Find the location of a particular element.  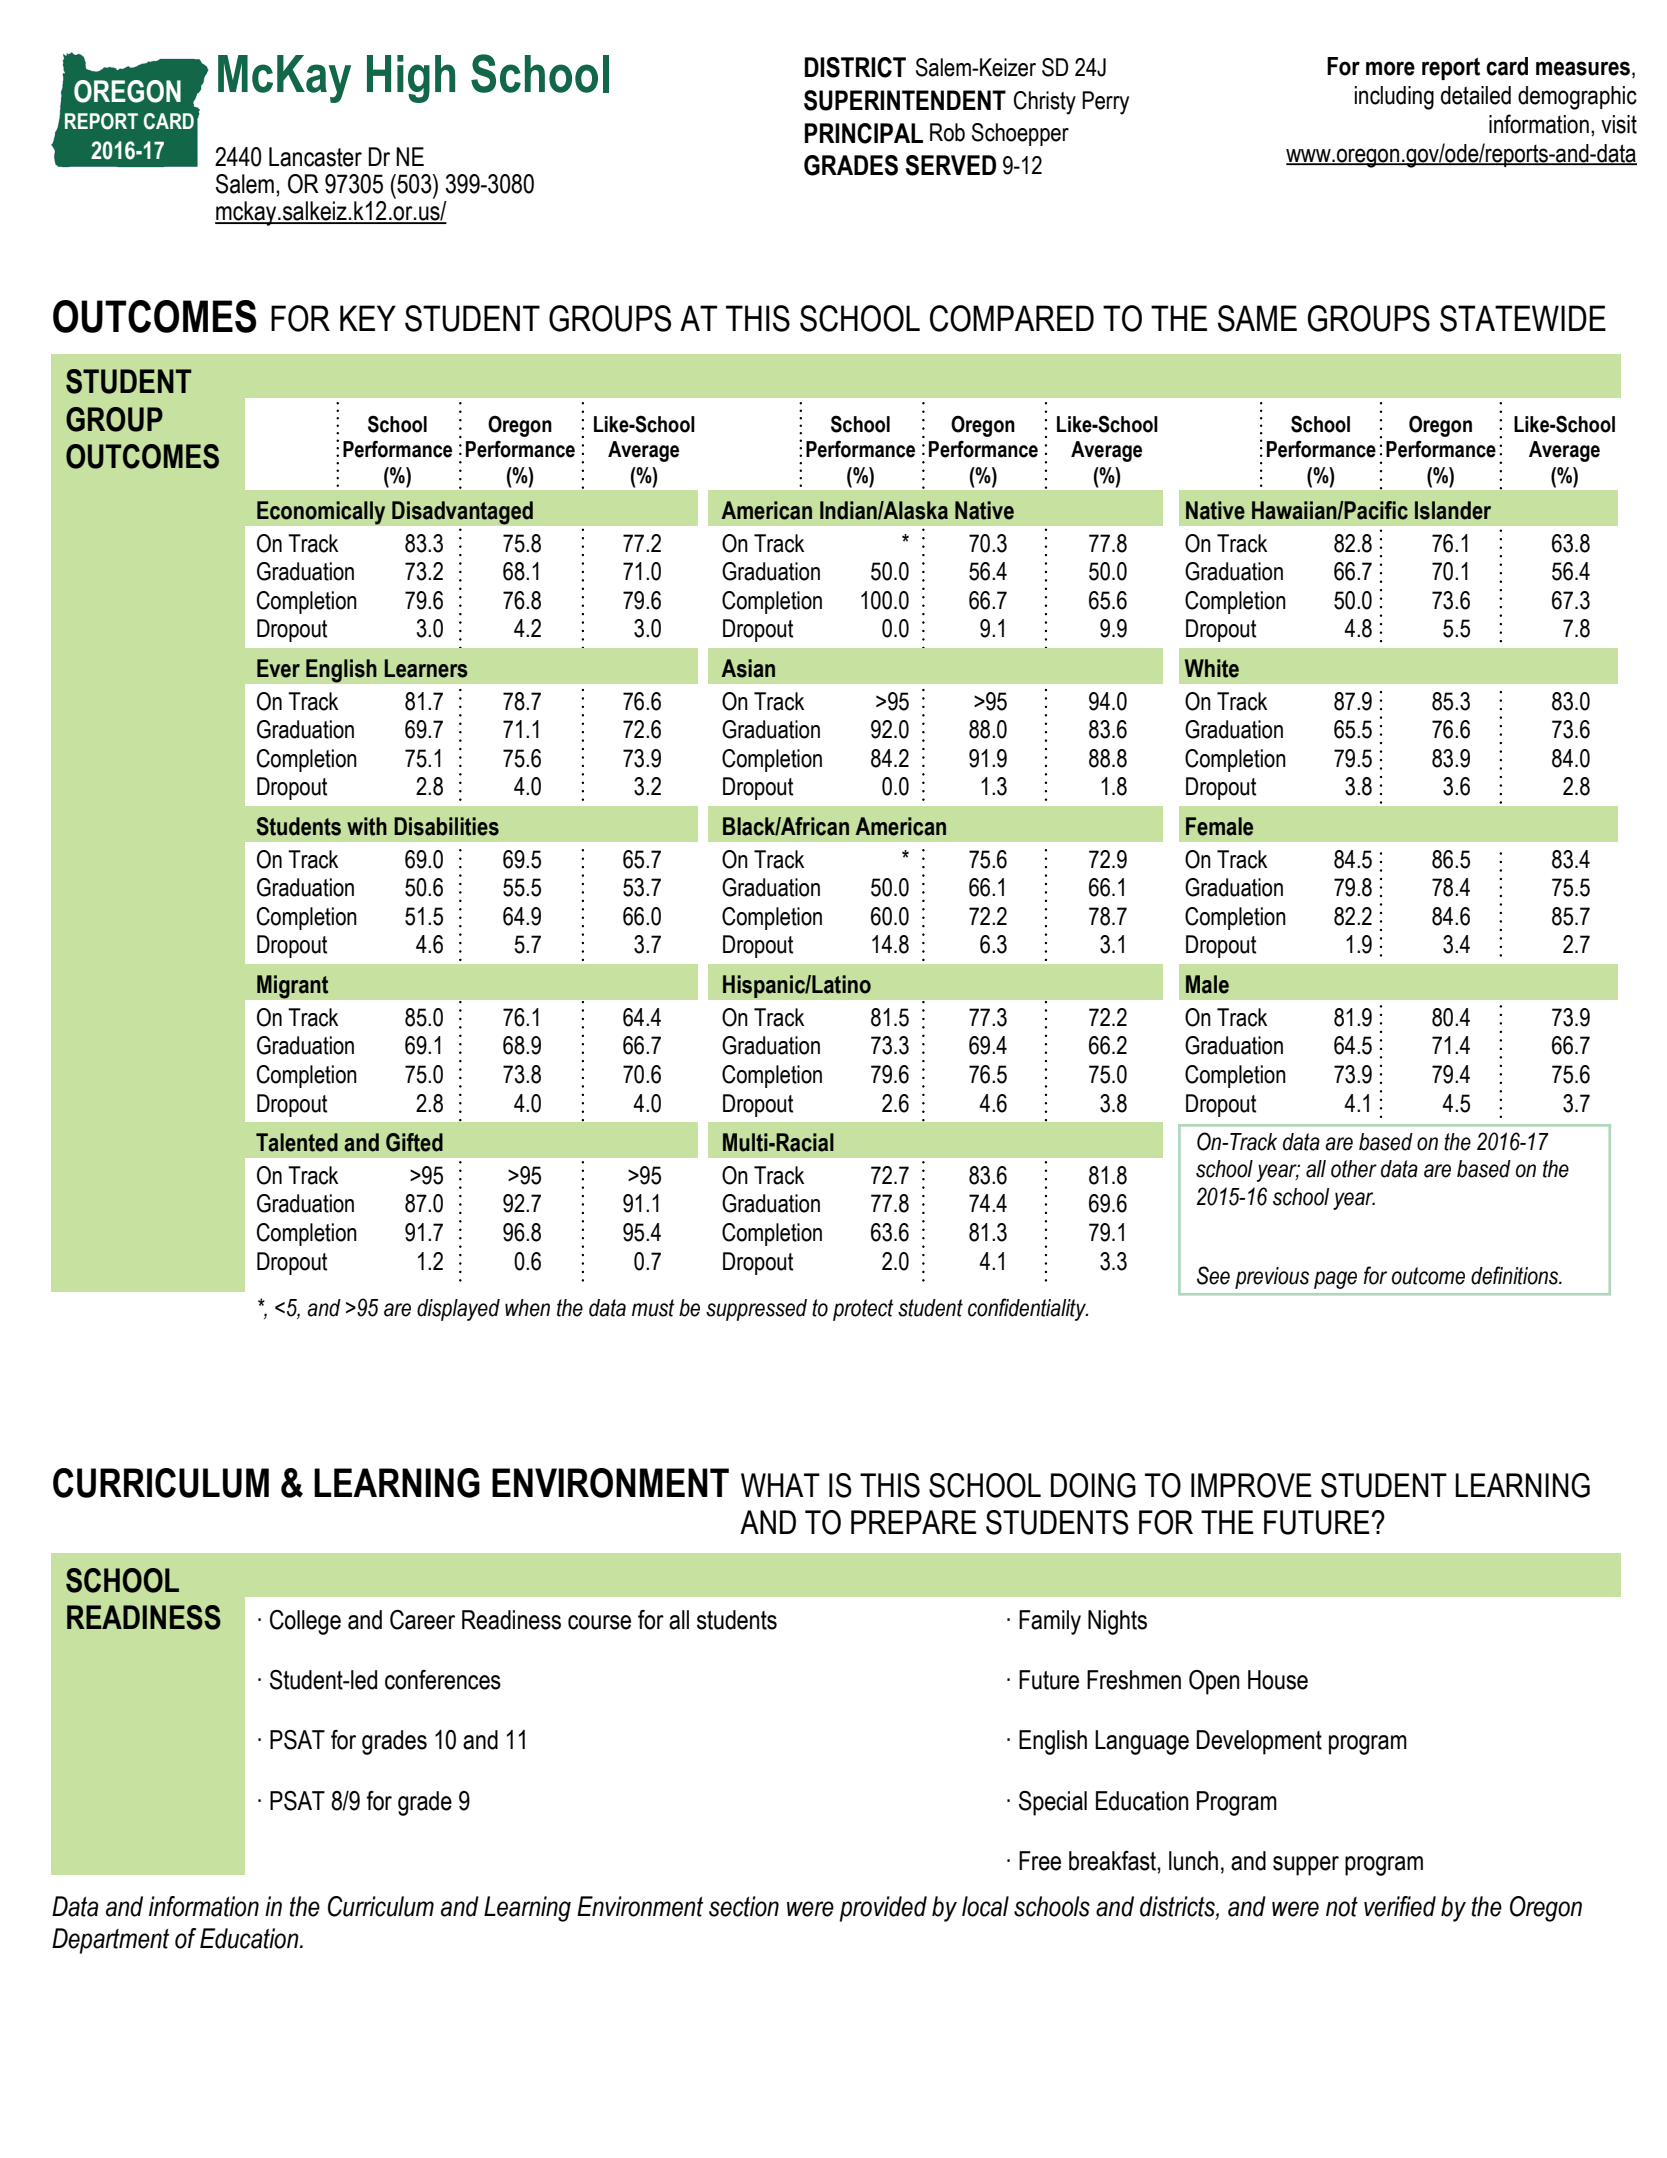

verified is located at coordinates (1400, 1906).
